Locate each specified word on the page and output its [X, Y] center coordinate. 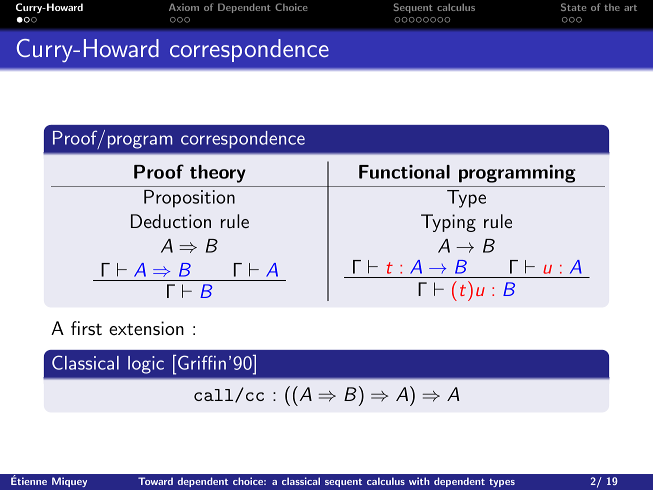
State [573, 7]
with [419, 481]
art [630, 8]
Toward [155, 481]
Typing [448, 223]
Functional [404, 172]
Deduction [171, 221]
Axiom [184, 7]
